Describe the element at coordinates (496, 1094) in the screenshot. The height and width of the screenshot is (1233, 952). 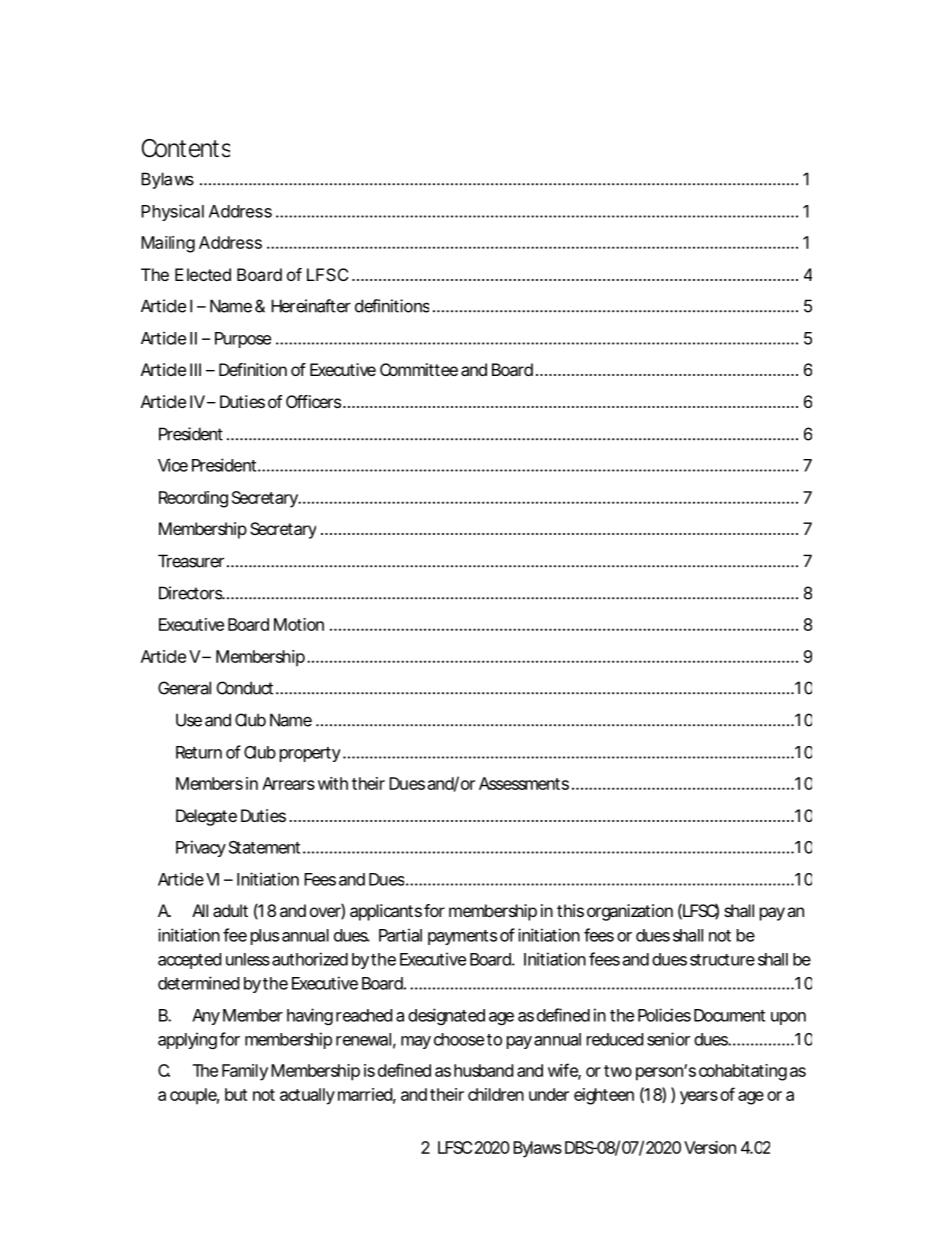
I see `children` at that location.
